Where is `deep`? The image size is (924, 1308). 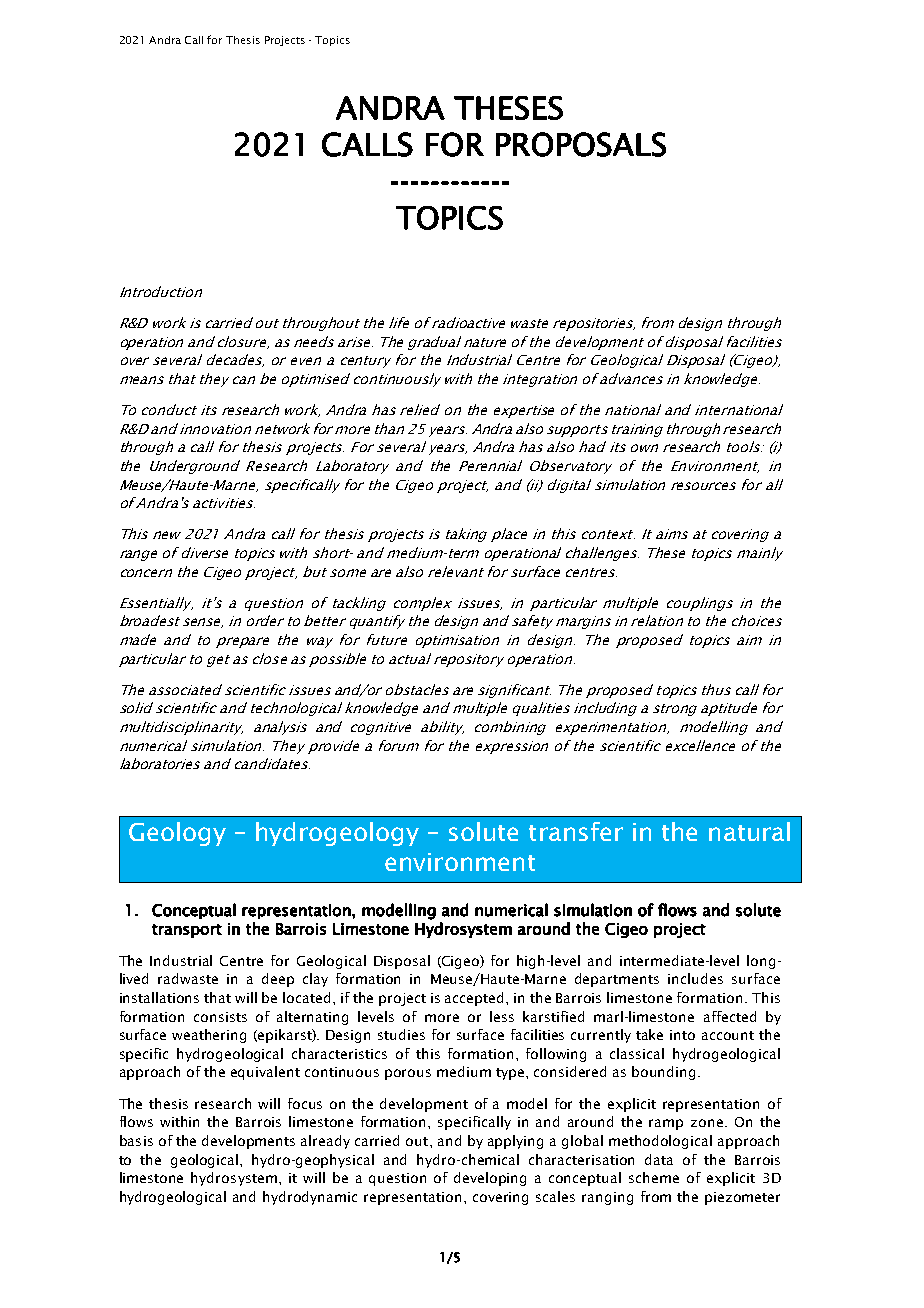
deep is located at coordinates (278, 980).
